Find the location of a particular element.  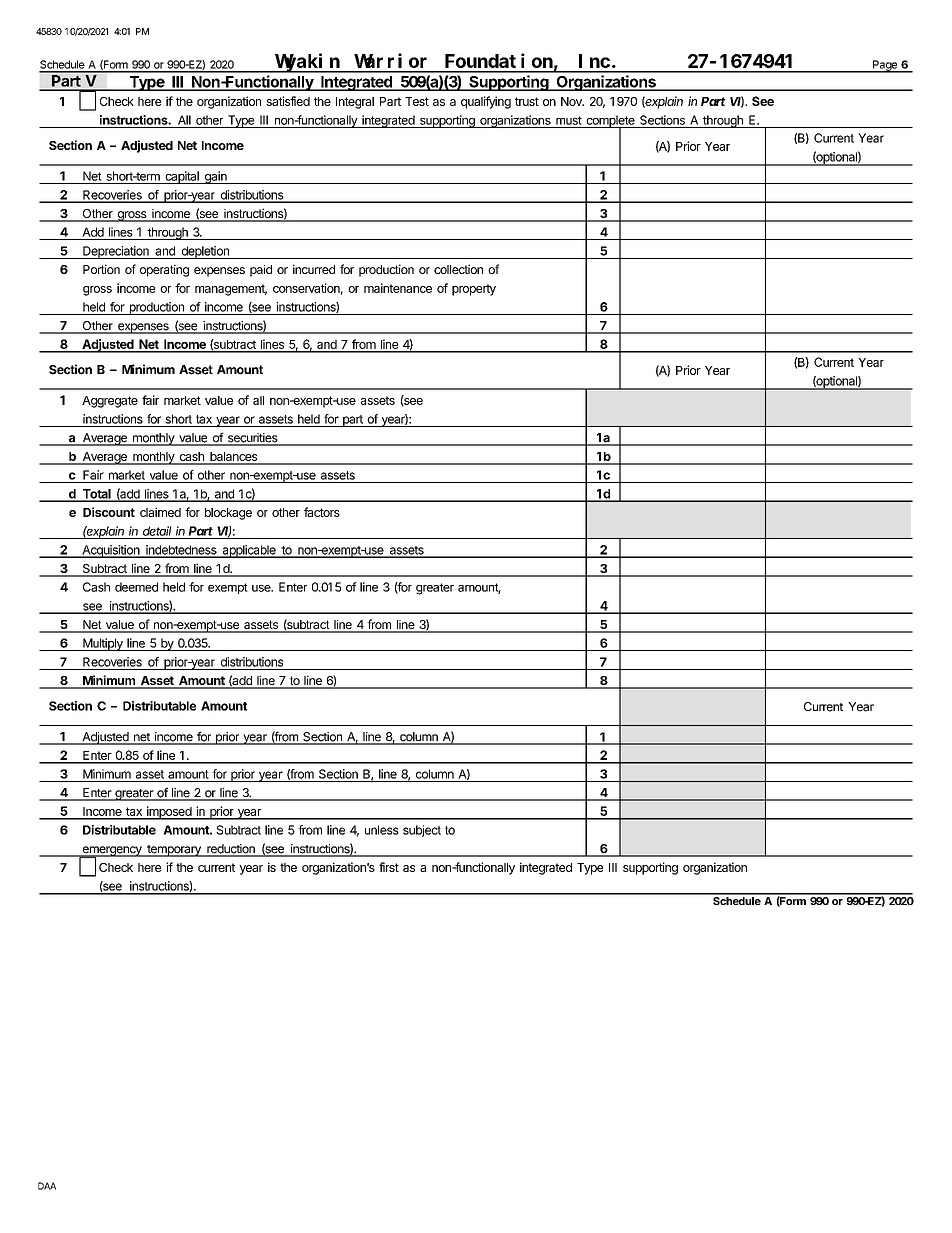

qualifying is located at coordinates (486, 102).
